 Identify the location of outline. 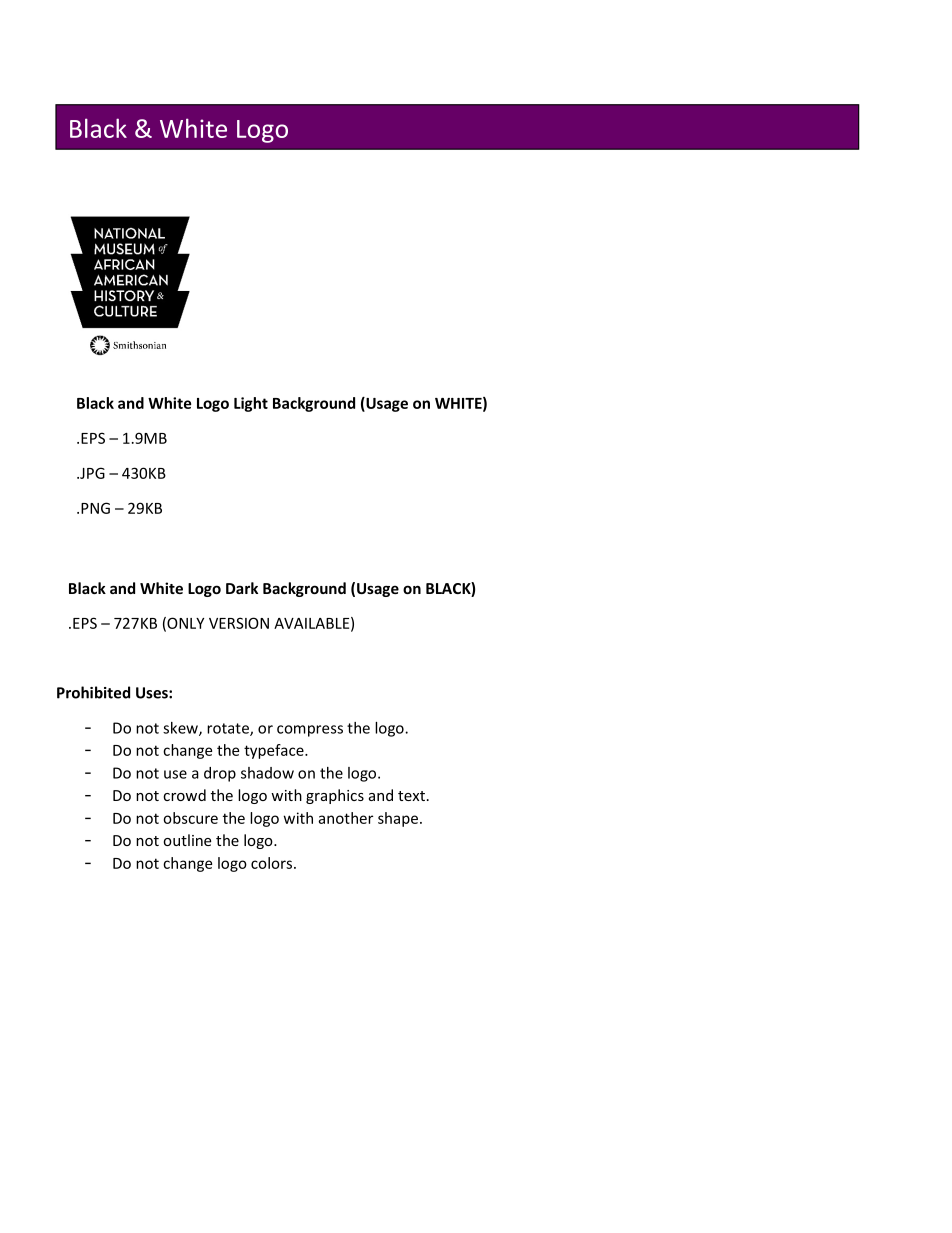
(187, 840).
